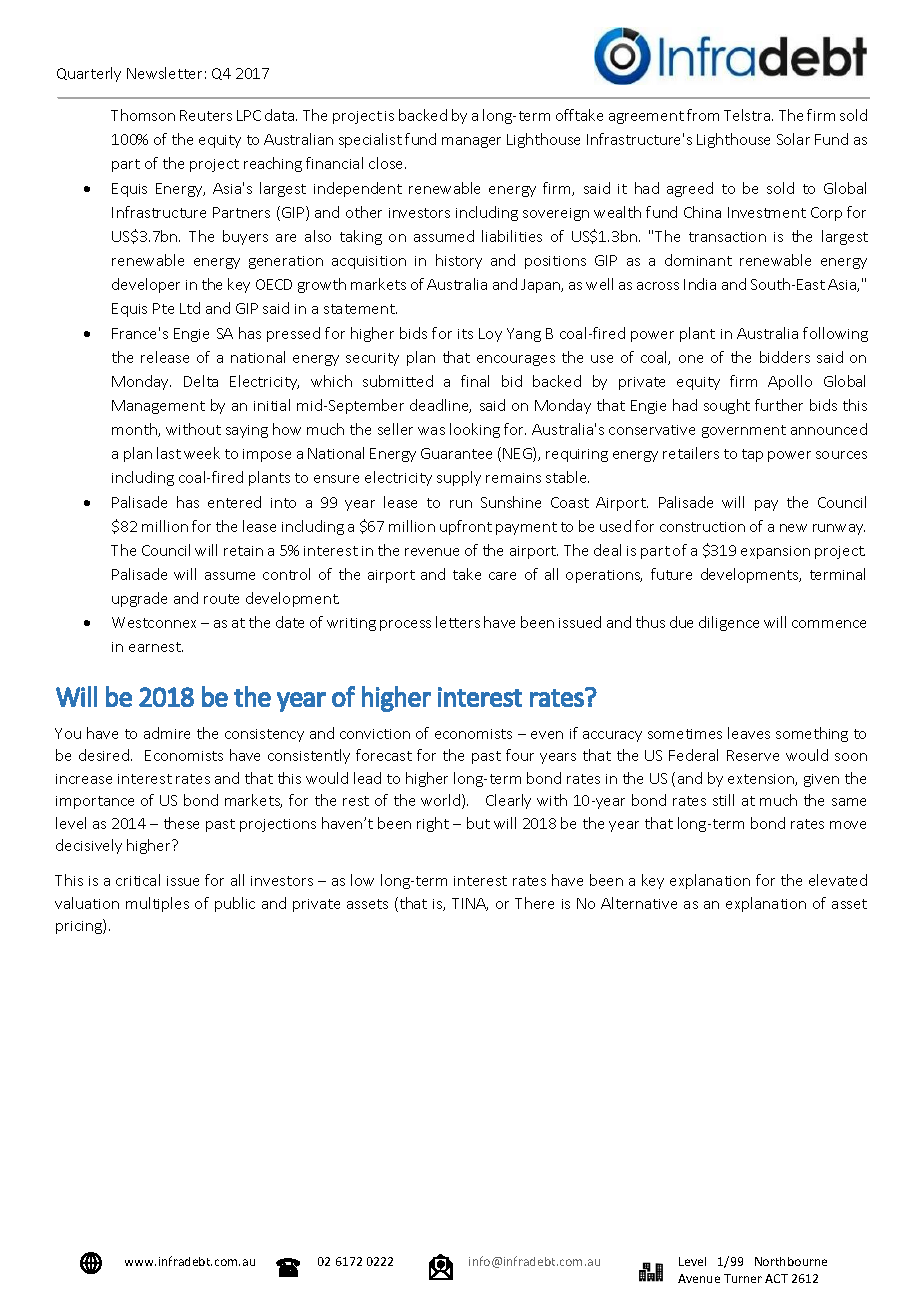 This screenshot has height=1308, width=924. Describe the element at coordinates (458, 622) in the screenshot. I see `letters` at that location.
